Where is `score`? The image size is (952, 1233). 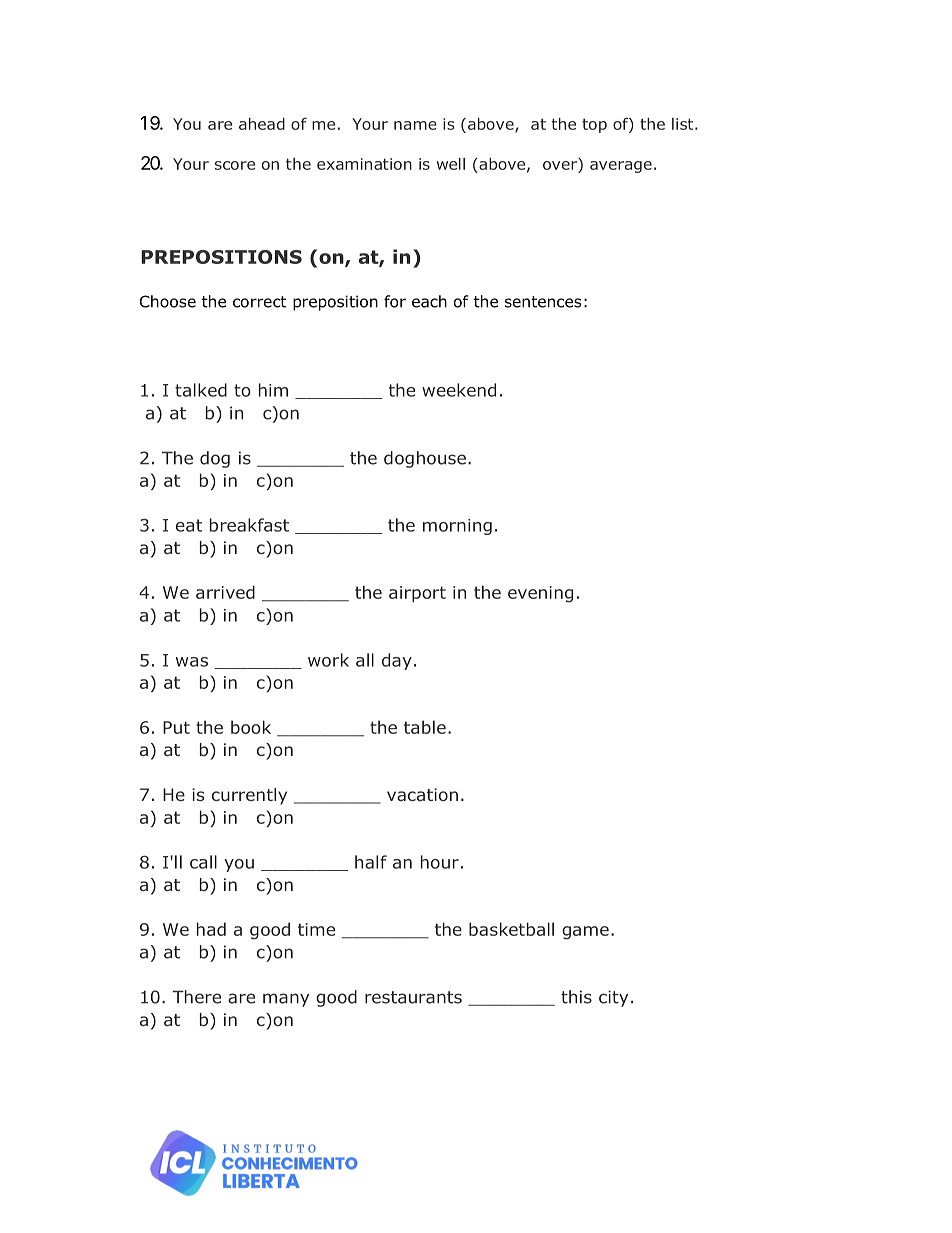 score is located at coordinates (235, 165).
